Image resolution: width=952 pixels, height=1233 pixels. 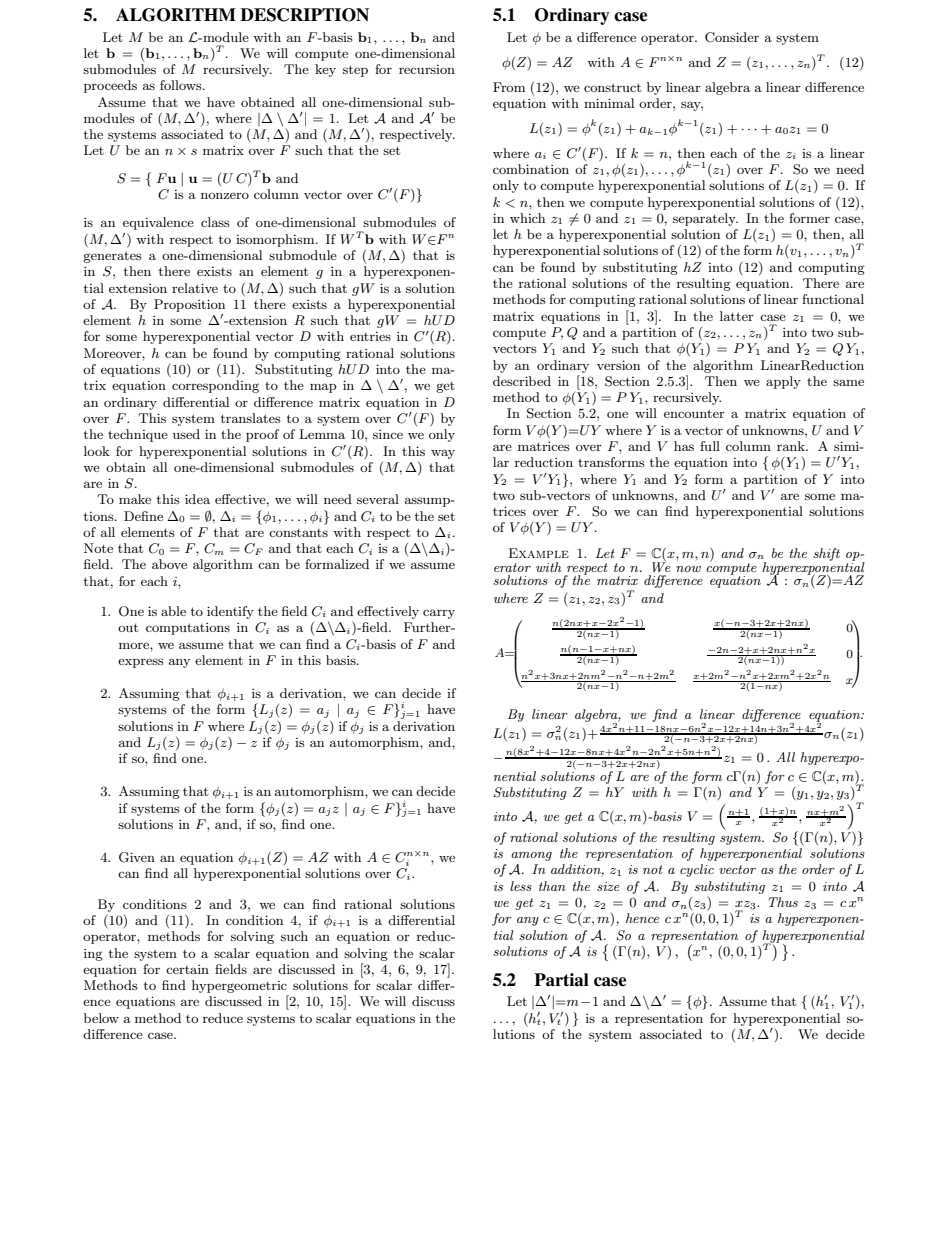 What do you see at coordinates (732, 37) in the screenshot?
I see `Consider` at bounding box center [732, 37].
